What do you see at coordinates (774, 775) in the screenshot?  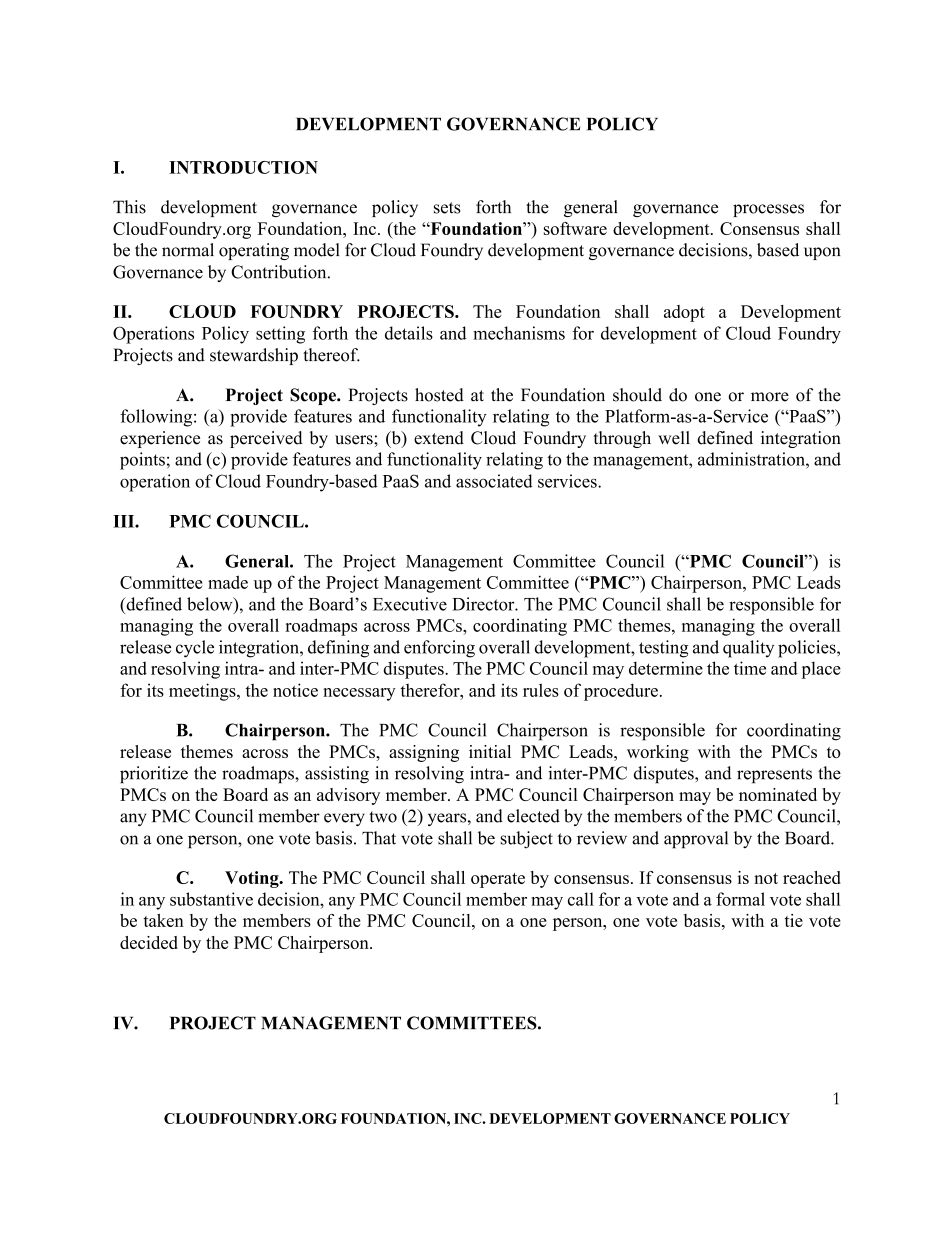 I see `represents` at bounding box center [774, 775].
